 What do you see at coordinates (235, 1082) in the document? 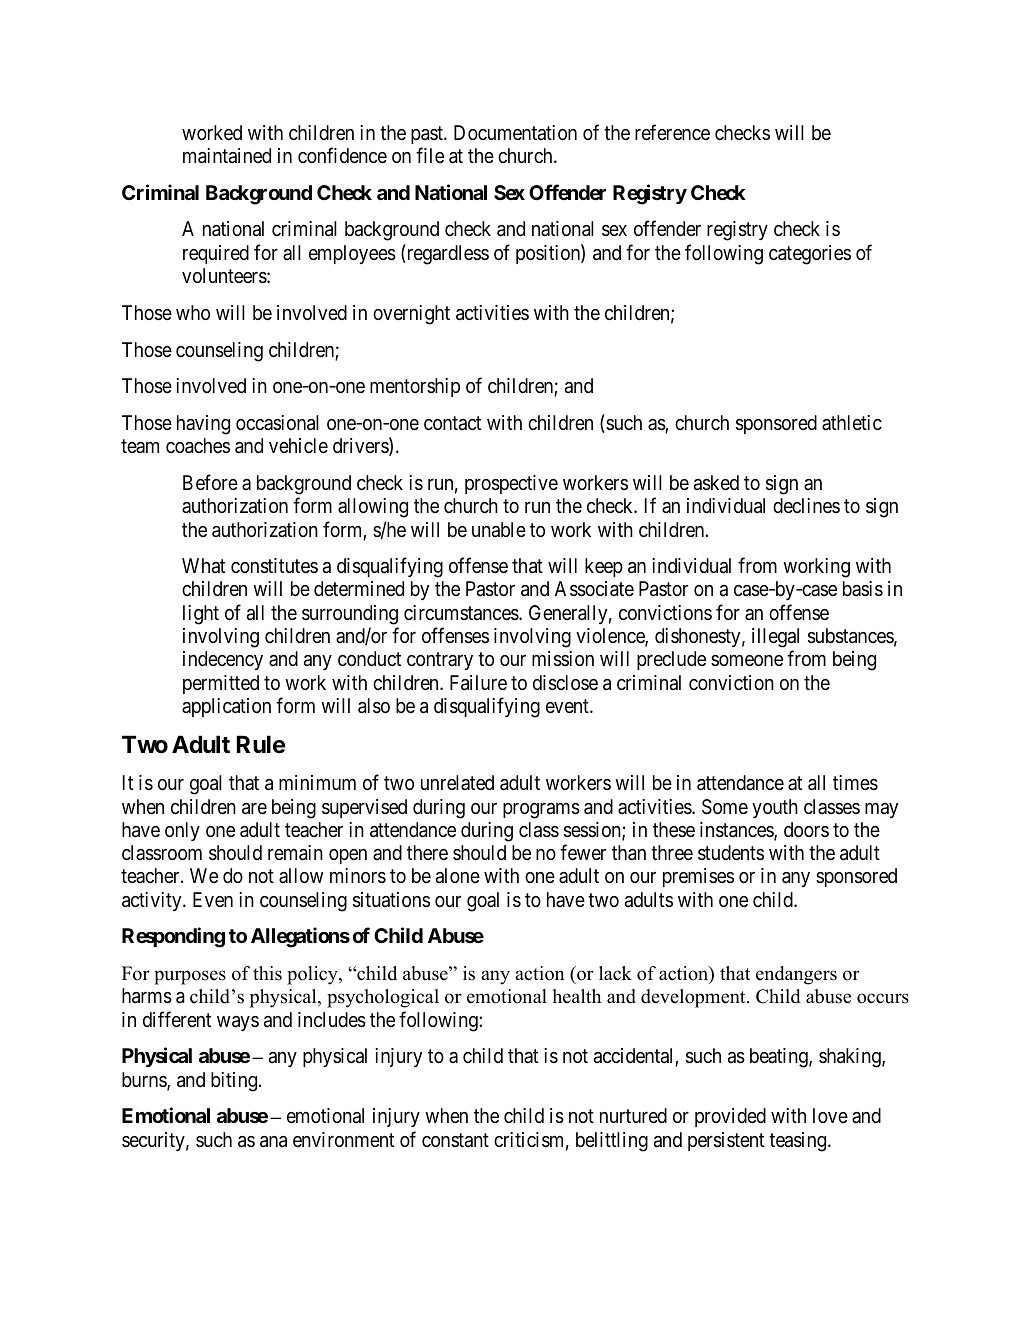
I see `biting` at bounding box center [235, 1082].
